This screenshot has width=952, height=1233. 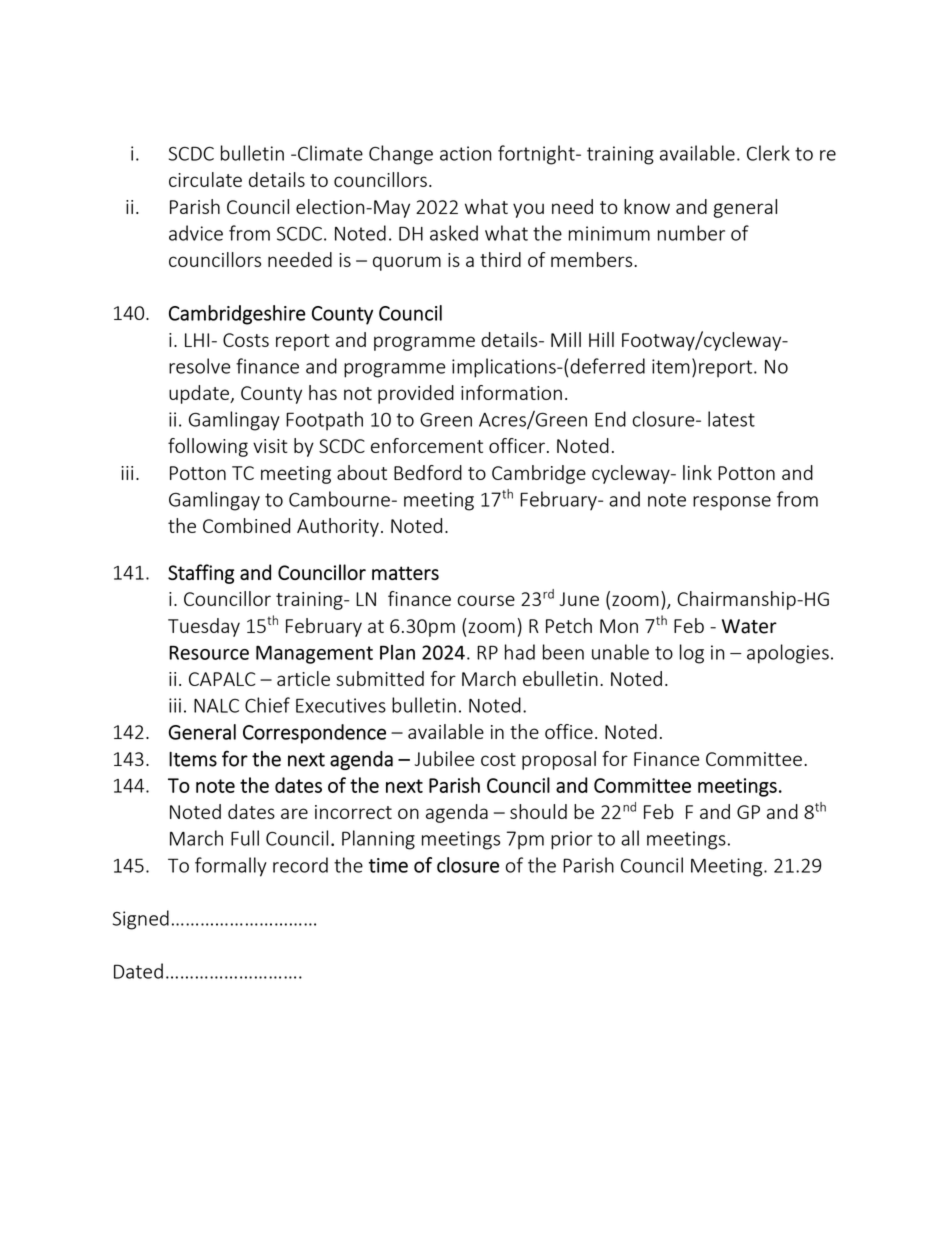 I want to click on Clerk, so click(x=768, y=153).
